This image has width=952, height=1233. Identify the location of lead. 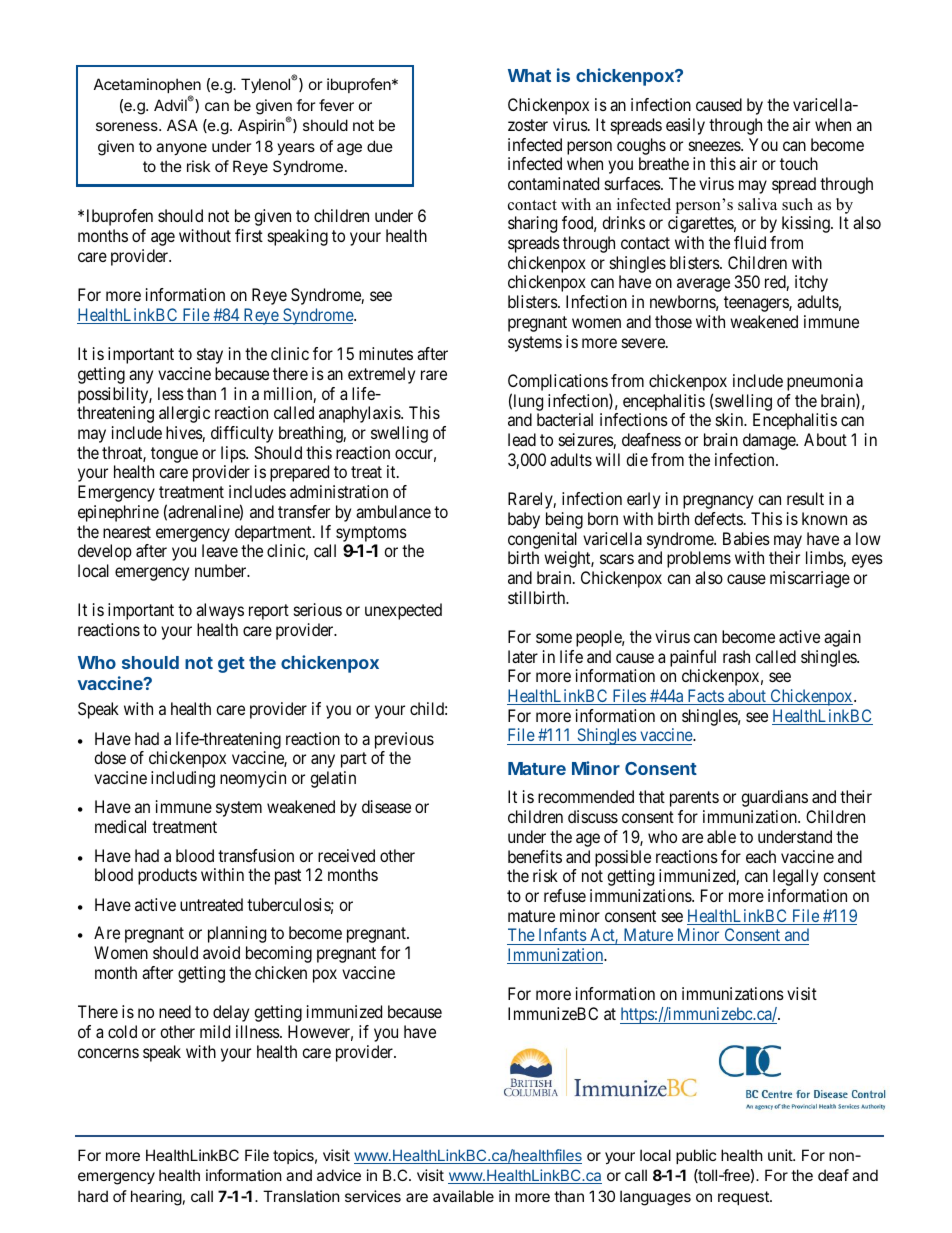
(522, 439).
